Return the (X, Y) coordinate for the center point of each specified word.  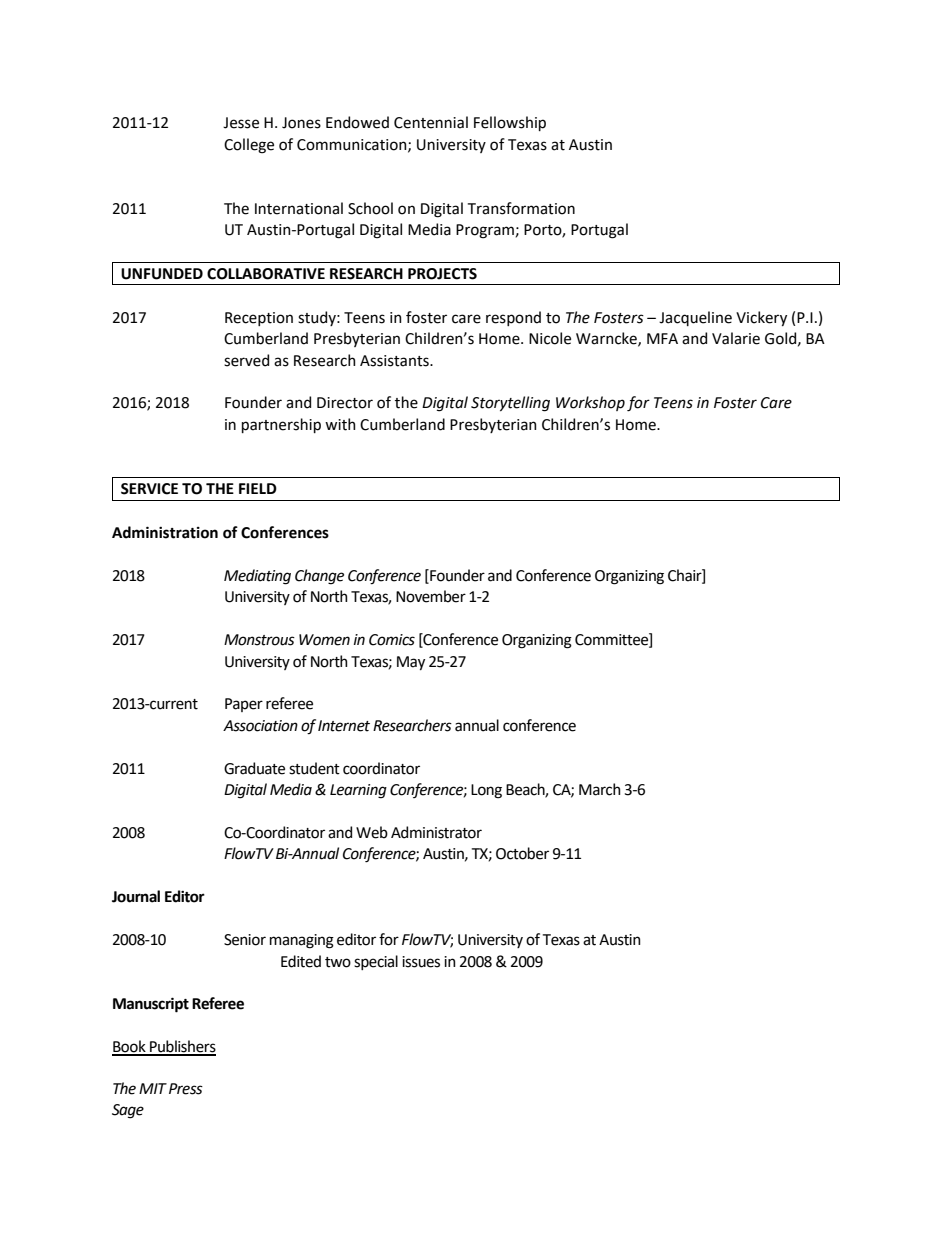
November (431, 596)
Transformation (521, 208)
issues (421, 962)
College (249, 146)
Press (186, 1089)
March (600, 789)
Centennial (431, 122)
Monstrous (259, 640)
